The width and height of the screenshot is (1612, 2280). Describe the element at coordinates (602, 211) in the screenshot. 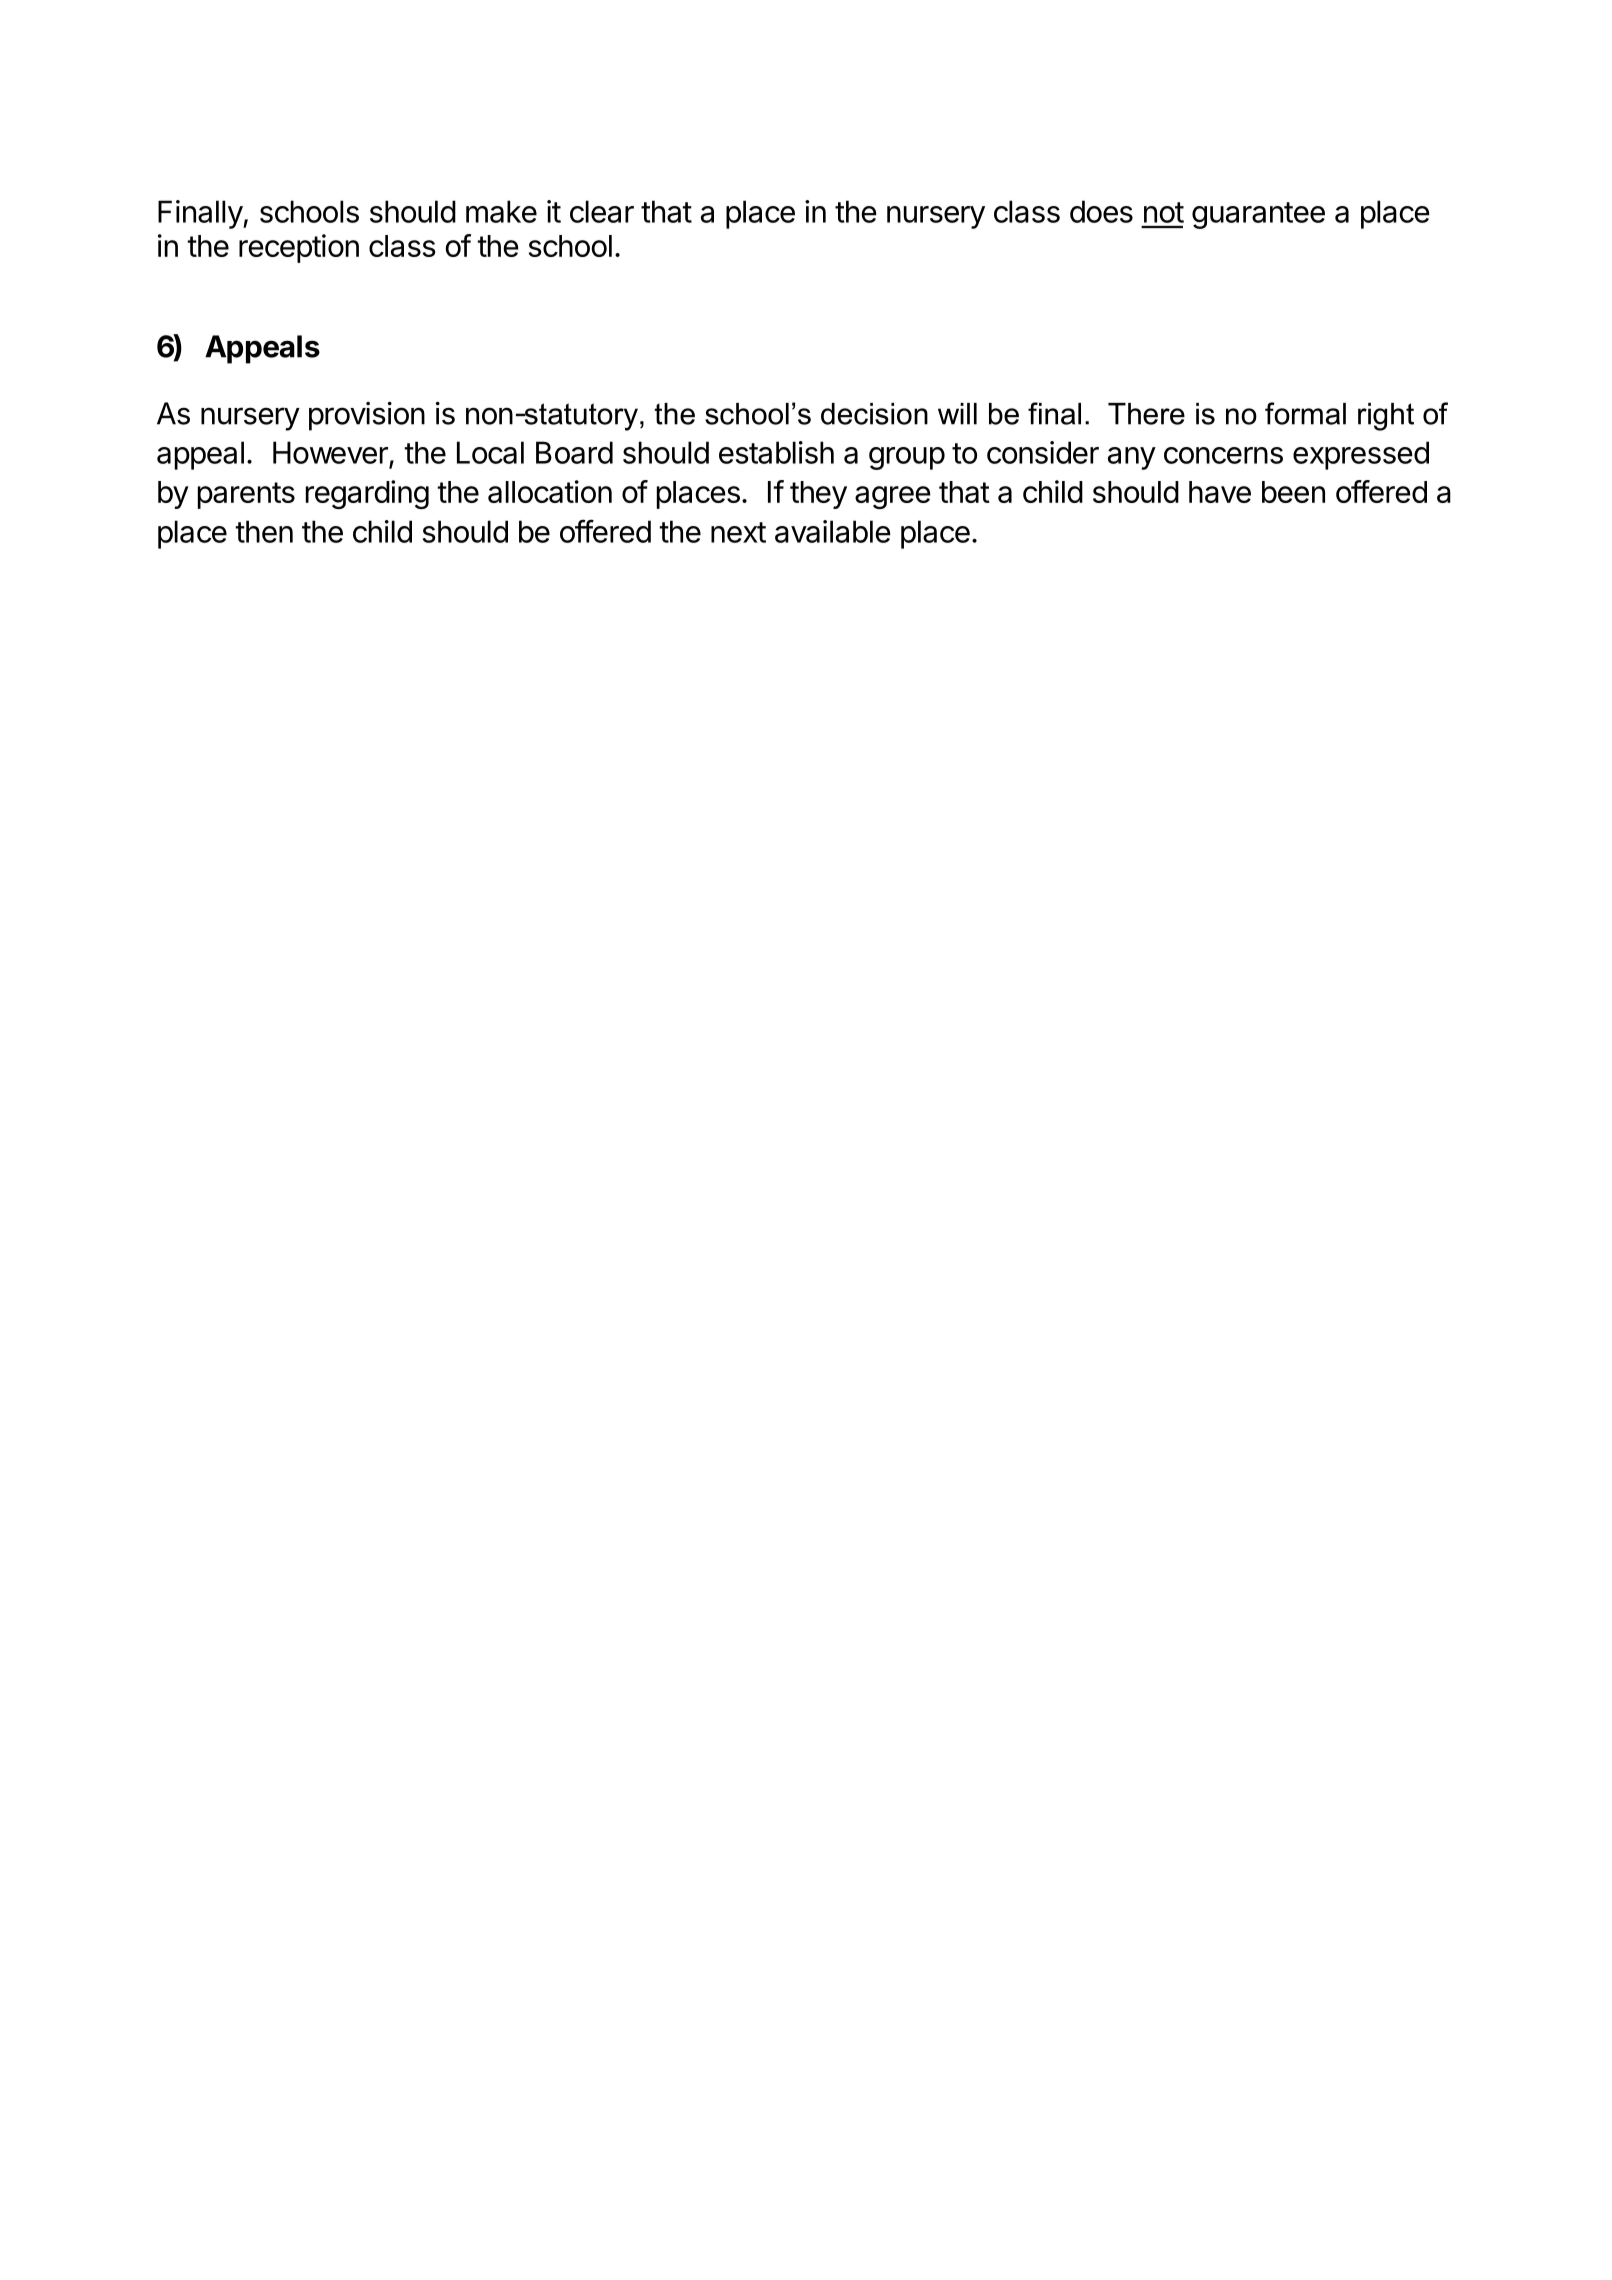

I see `clear` at that location.
